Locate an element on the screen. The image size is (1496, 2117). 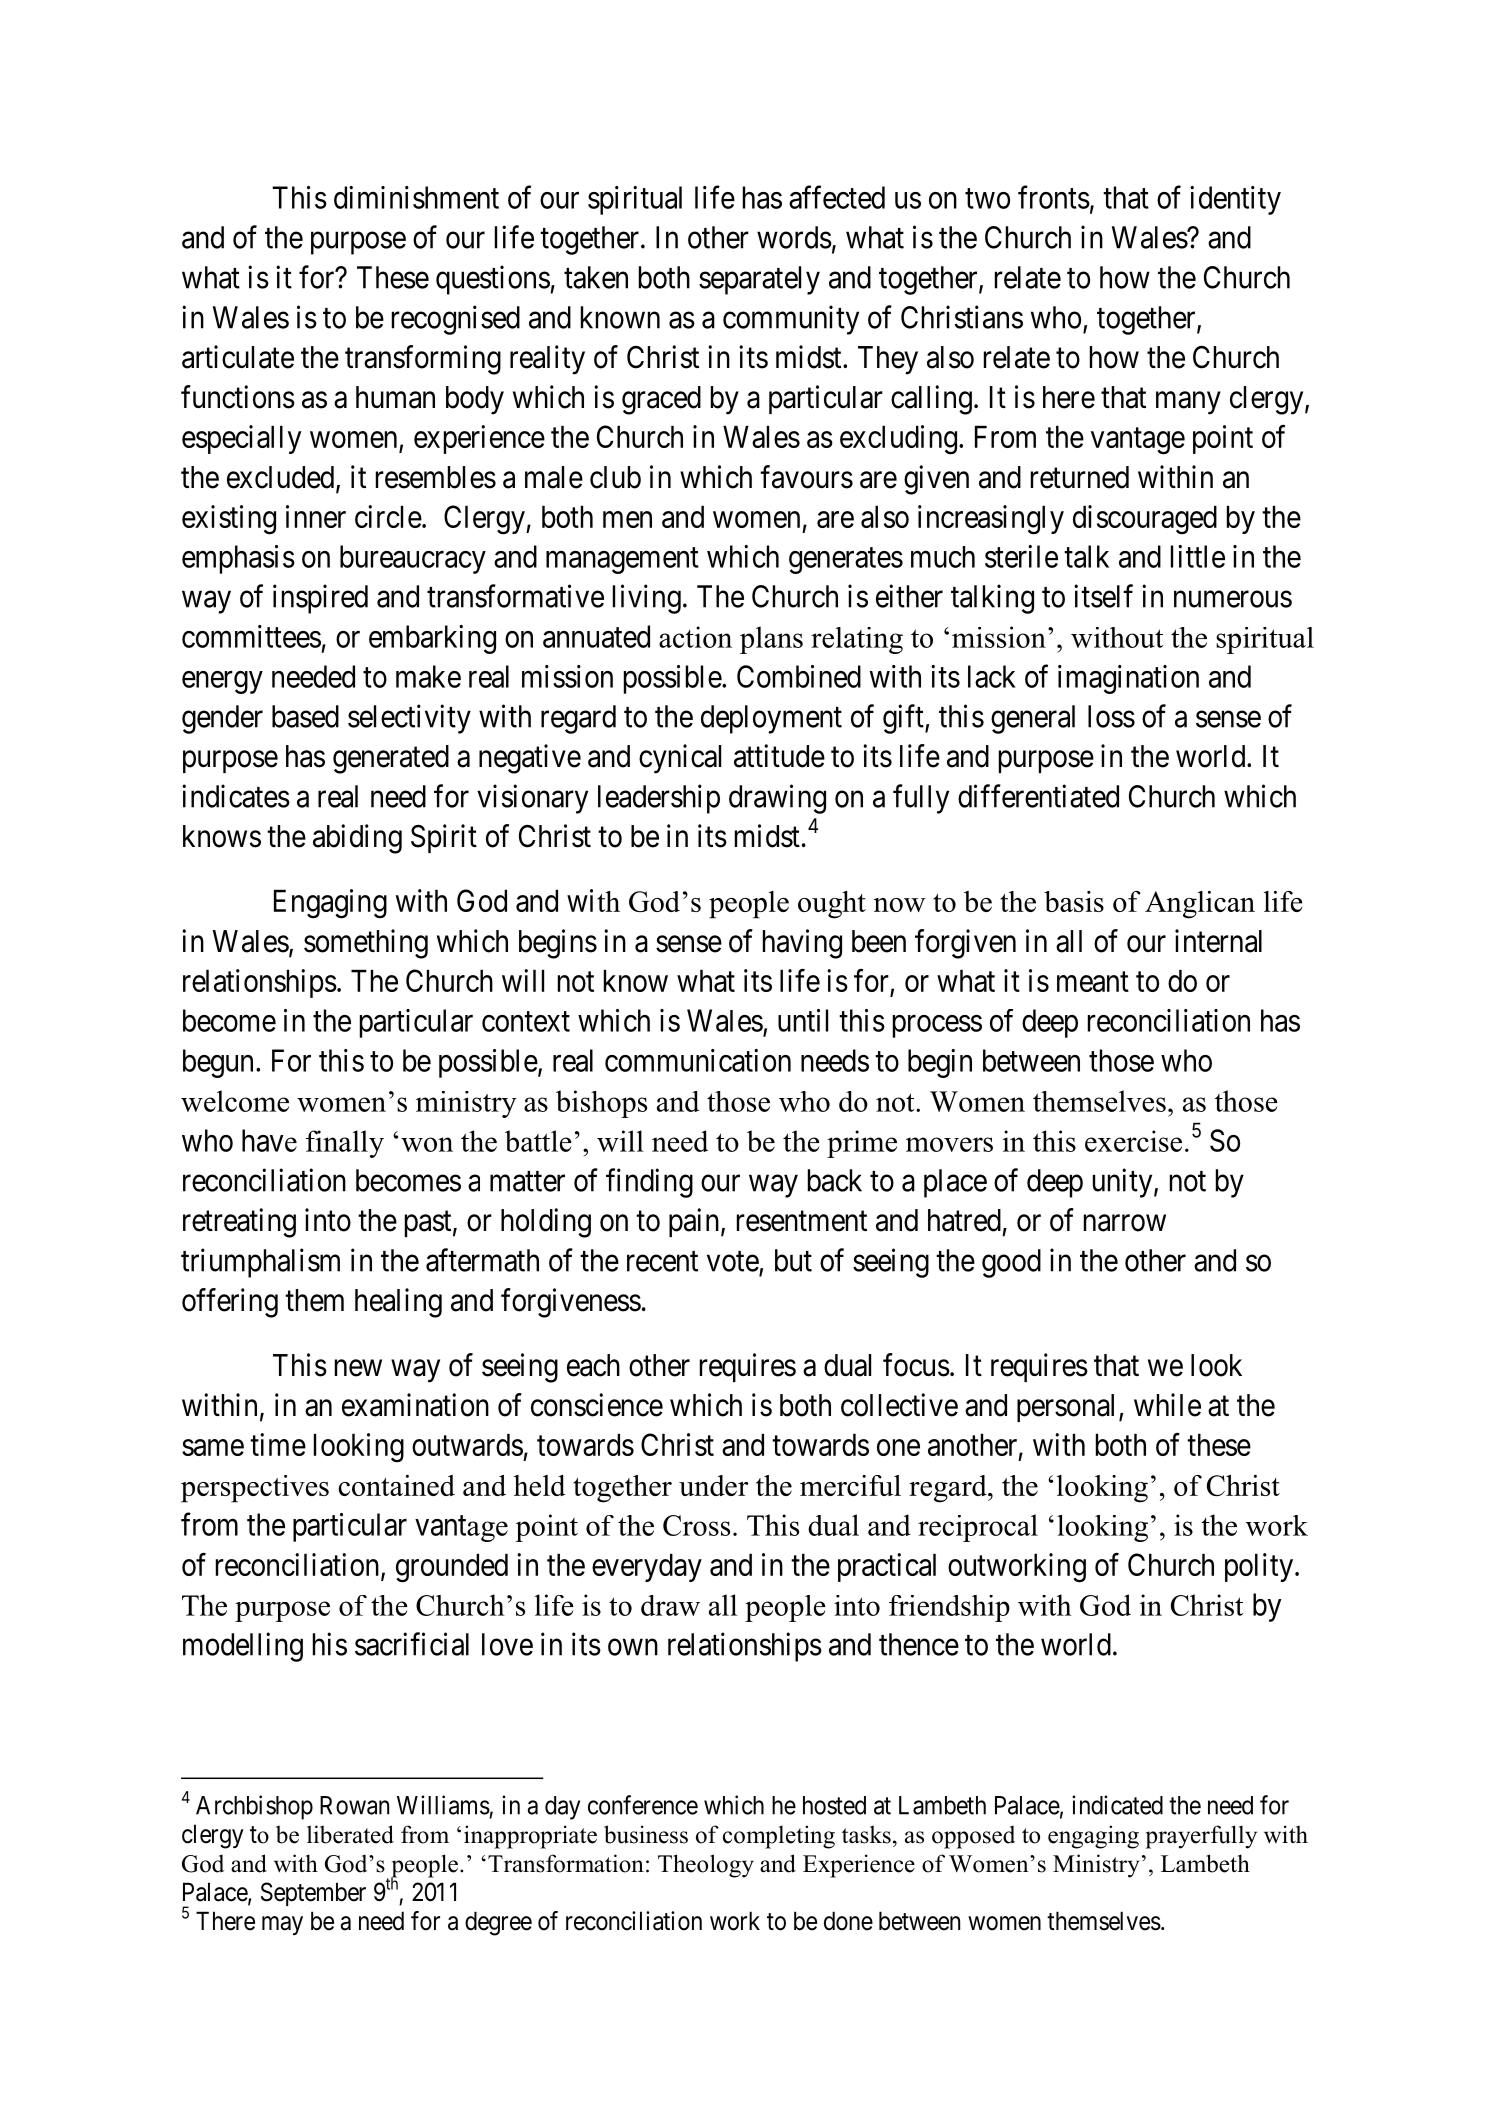
meant is located at coordinates (1093, 982).
